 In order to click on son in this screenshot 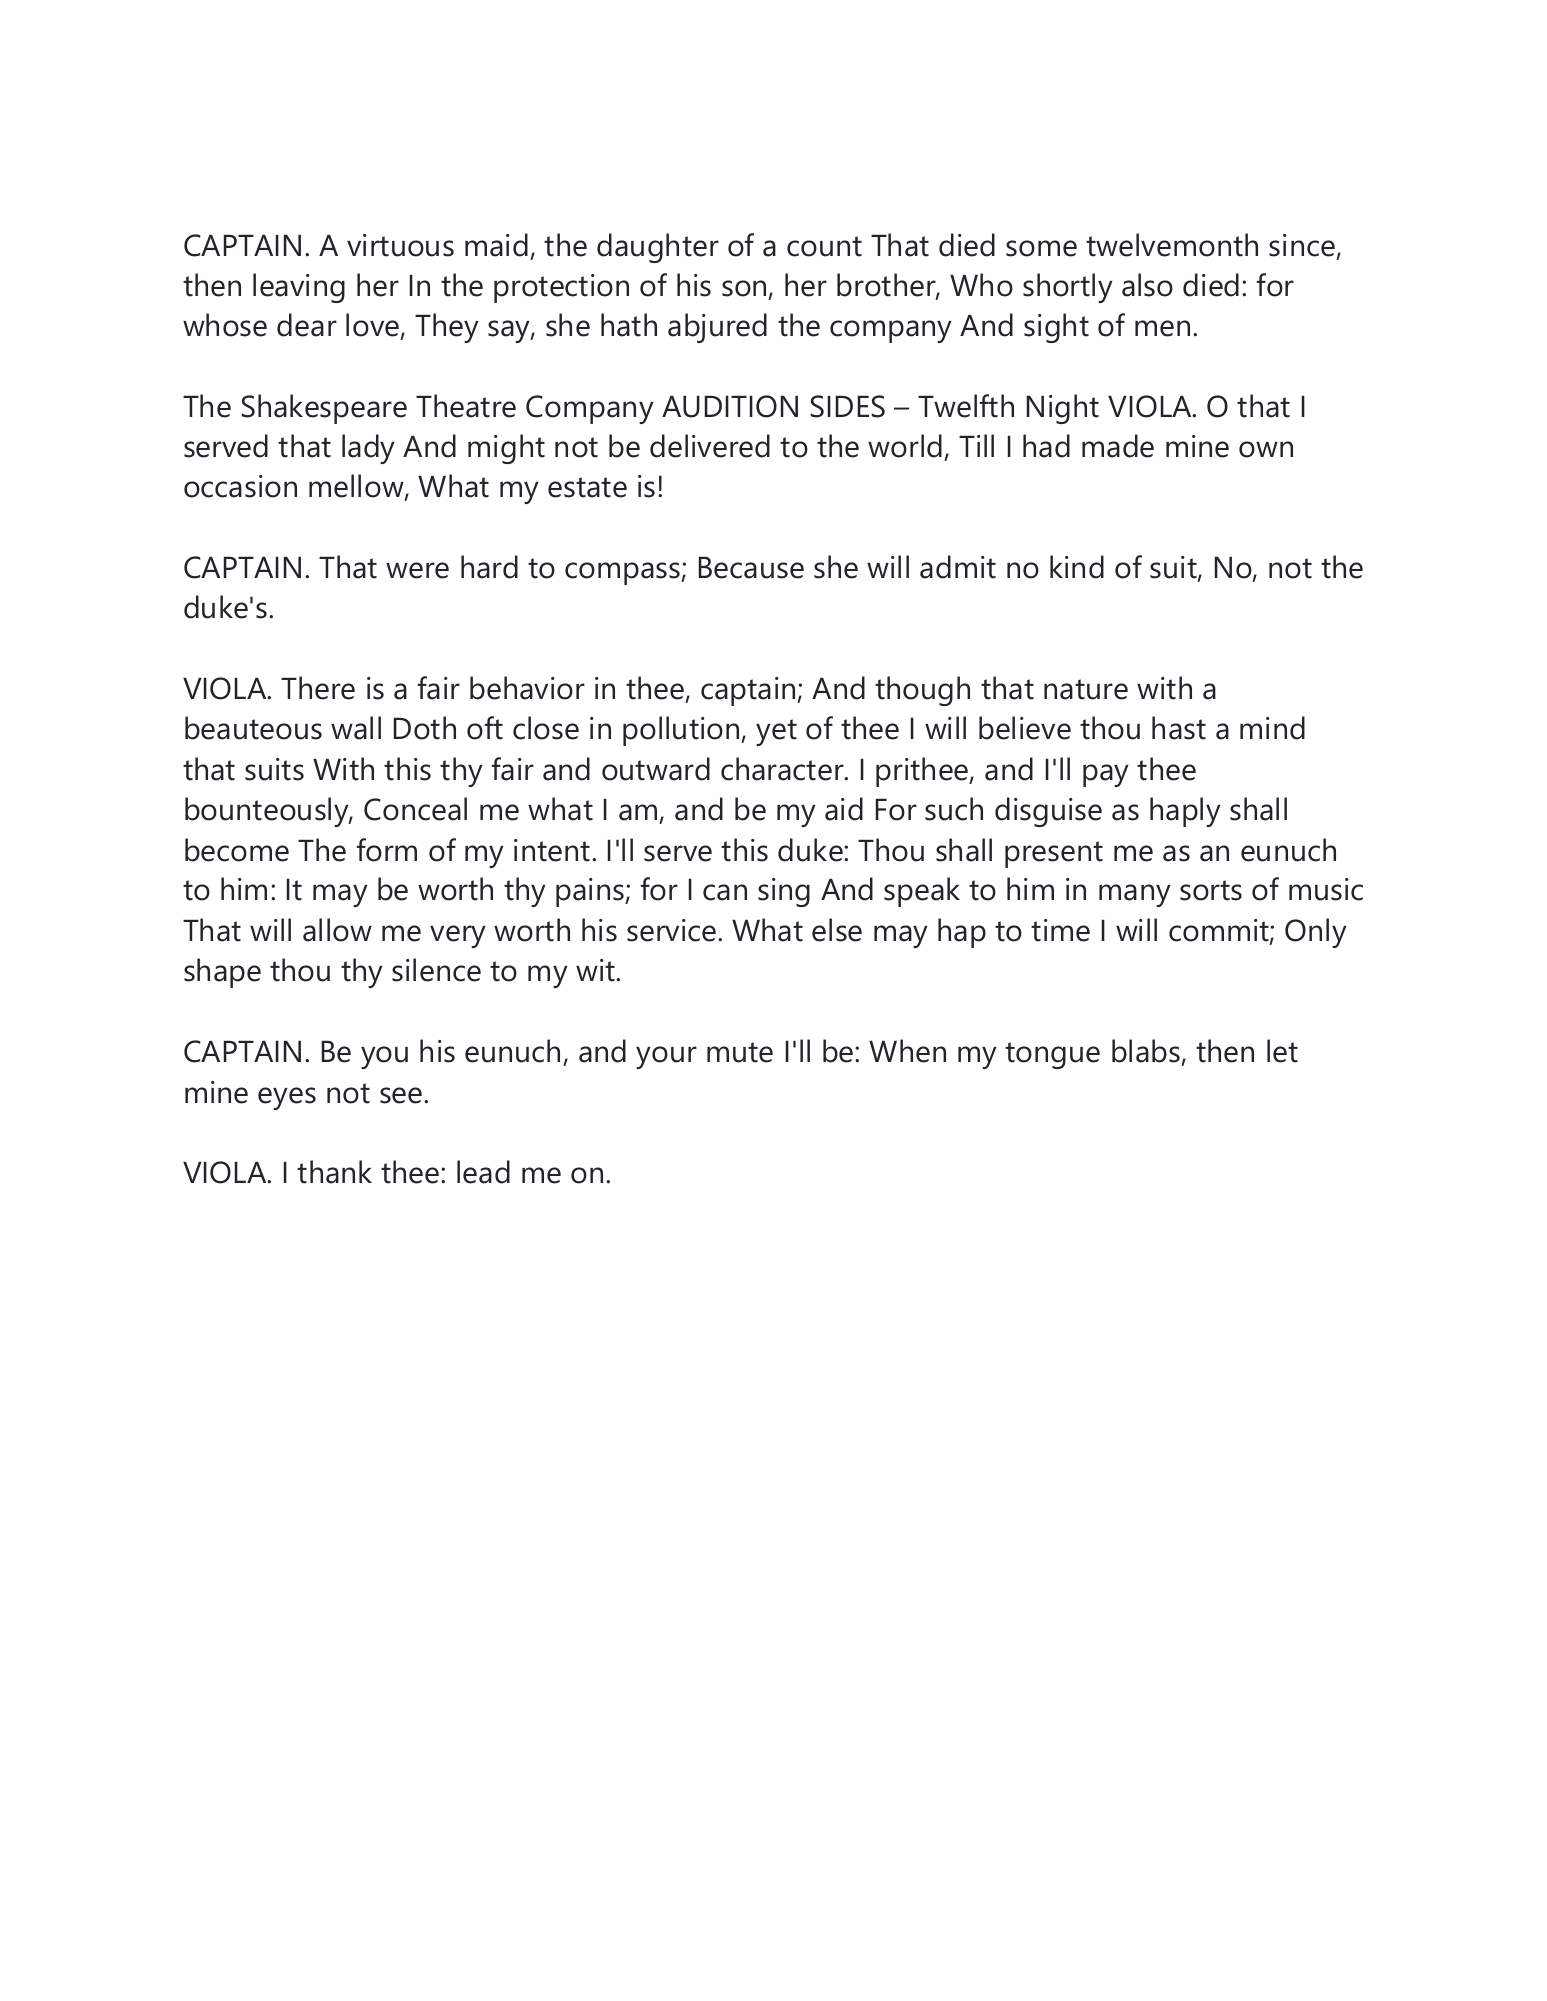, I will do `click(744, 288)`.
